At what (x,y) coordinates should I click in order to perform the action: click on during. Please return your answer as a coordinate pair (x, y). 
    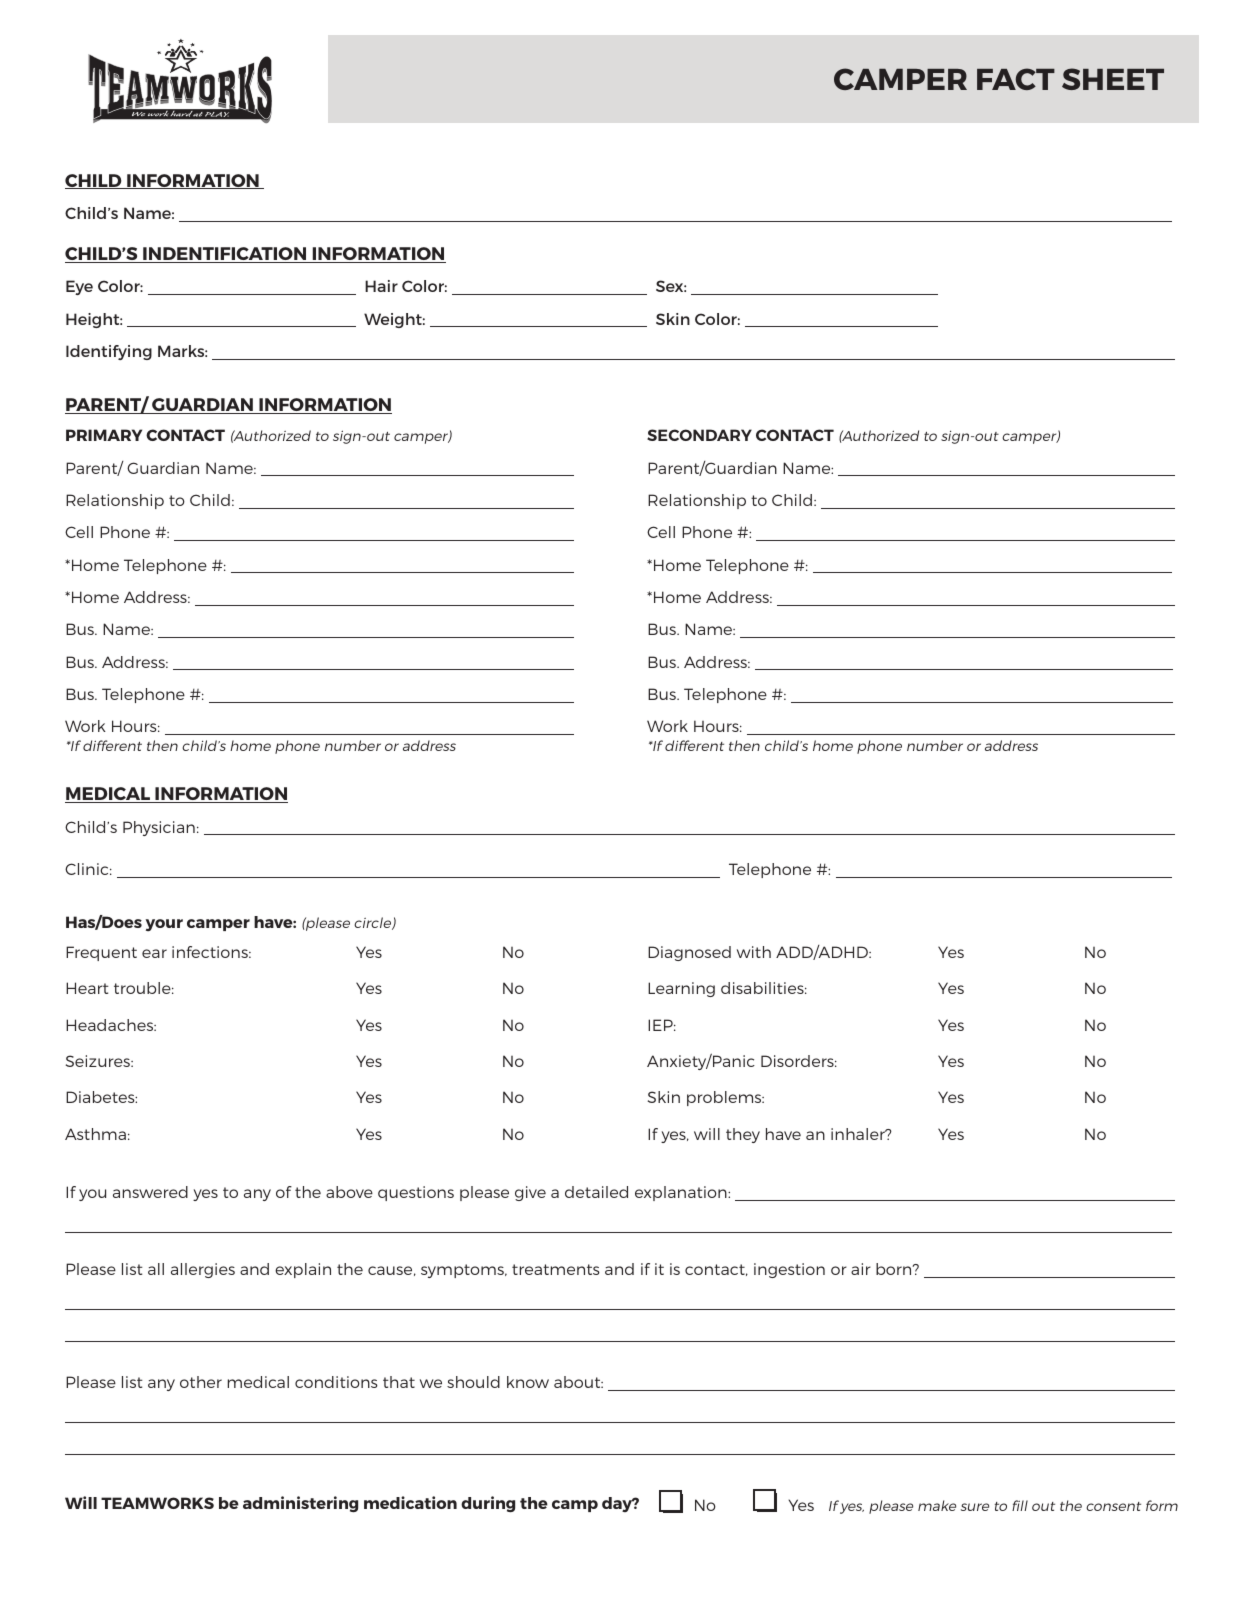
    Looking at the image, I should click on (488, 1504).
